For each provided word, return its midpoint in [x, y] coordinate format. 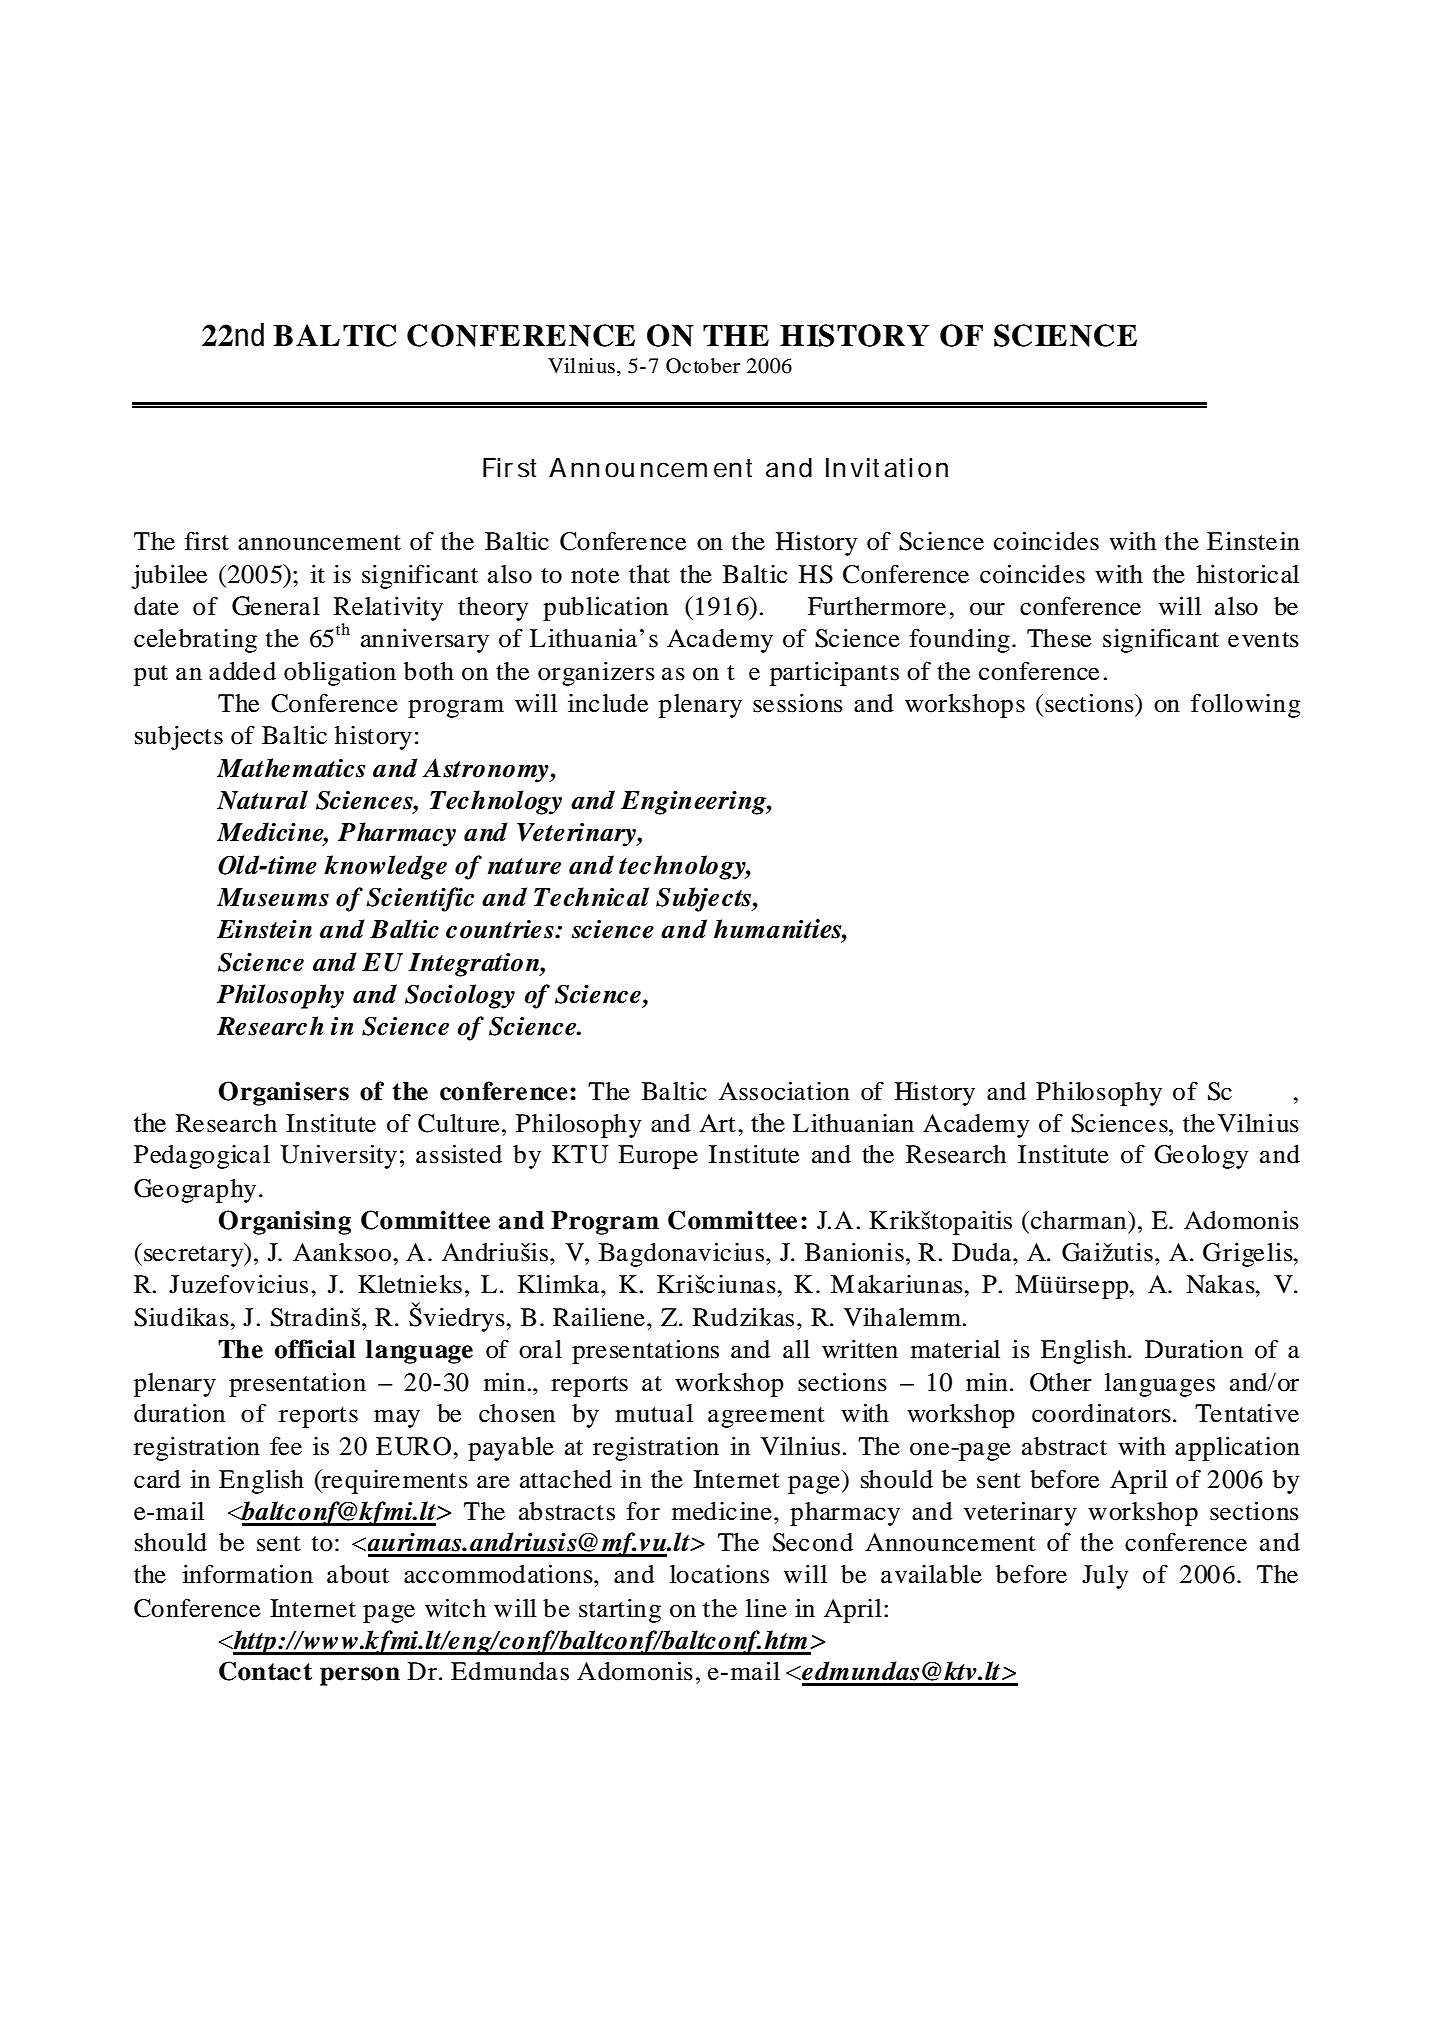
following [1245, 706]
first [206, 541]
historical [1248, 574]
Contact [265, 1671]
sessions [798, 703]
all [796, 1349]
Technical [591, 897]
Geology [1201, 1157]
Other [1061, 1382]
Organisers [284, 1093]
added [242, 671]
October [703, 366]
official [315, 1349]
